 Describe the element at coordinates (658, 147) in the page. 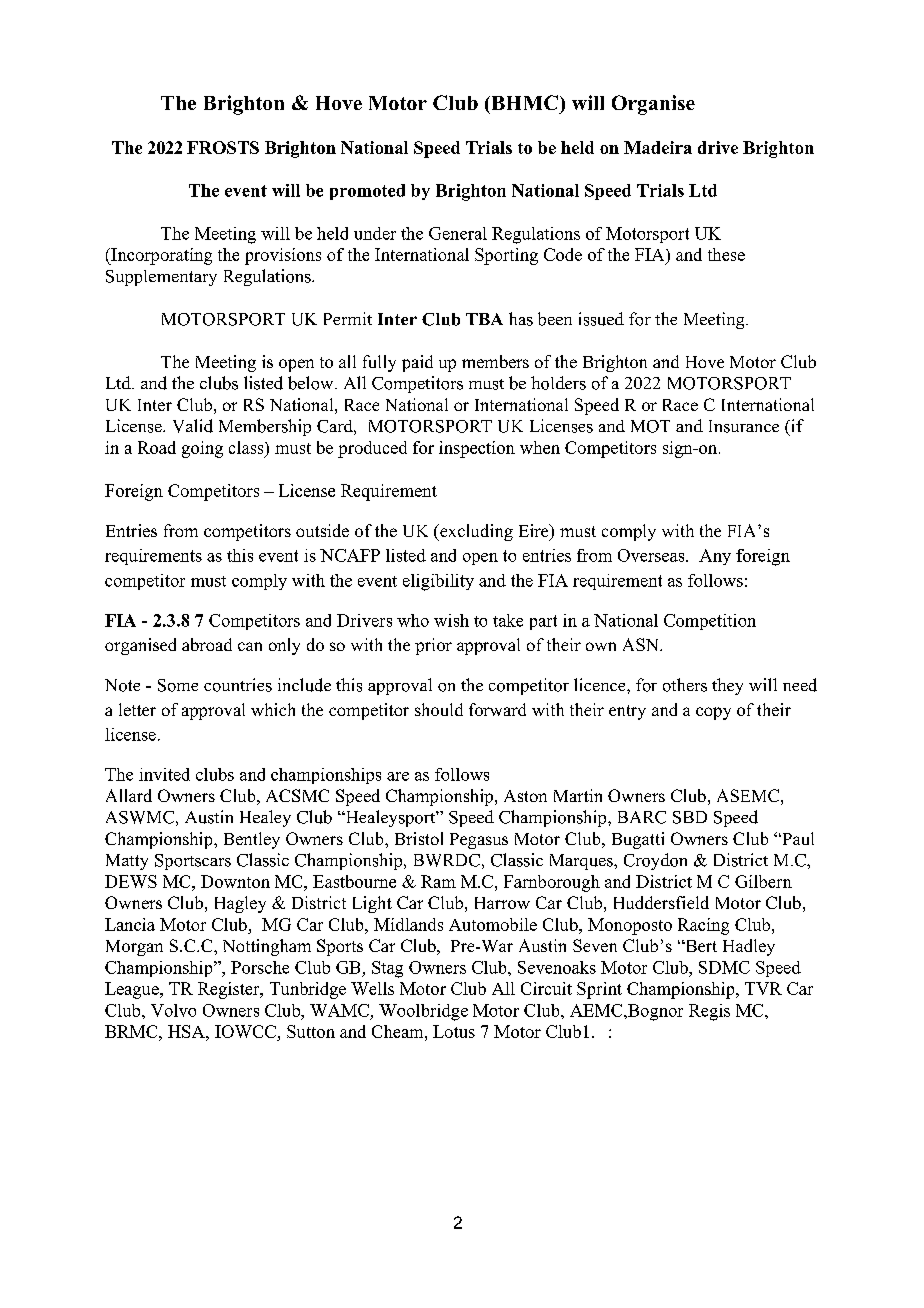

I see `Madeira` at that location.
